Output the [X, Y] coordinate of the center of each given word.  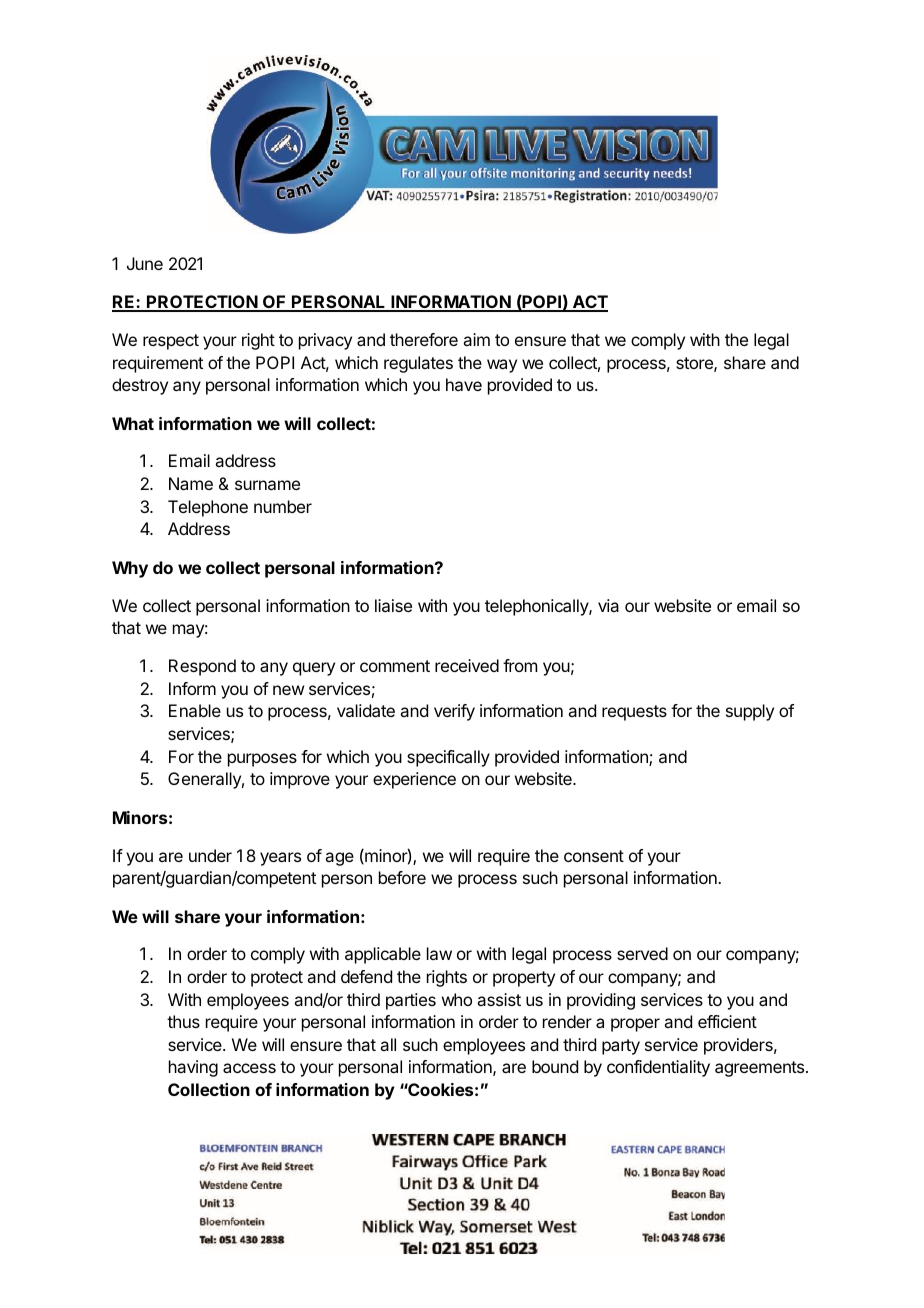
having [193, 1068]
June [145, 263]
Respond [202, 667]
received [467, 665]
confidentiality [658, 1068]
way [502, 366]
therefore [424, 339]
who [457, 999]
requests [634, 713]
